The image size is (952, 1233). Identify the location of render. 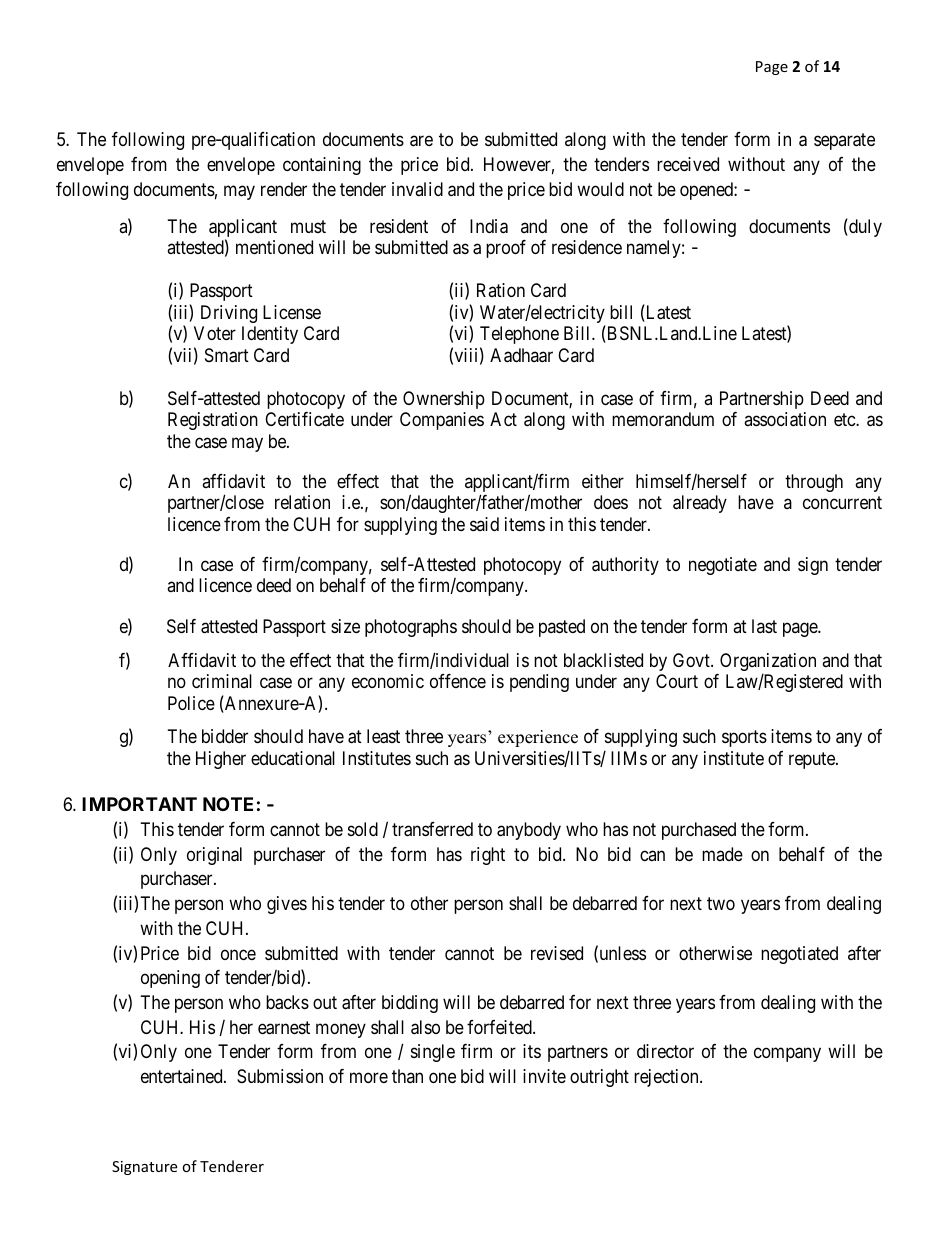
(284, 189).
